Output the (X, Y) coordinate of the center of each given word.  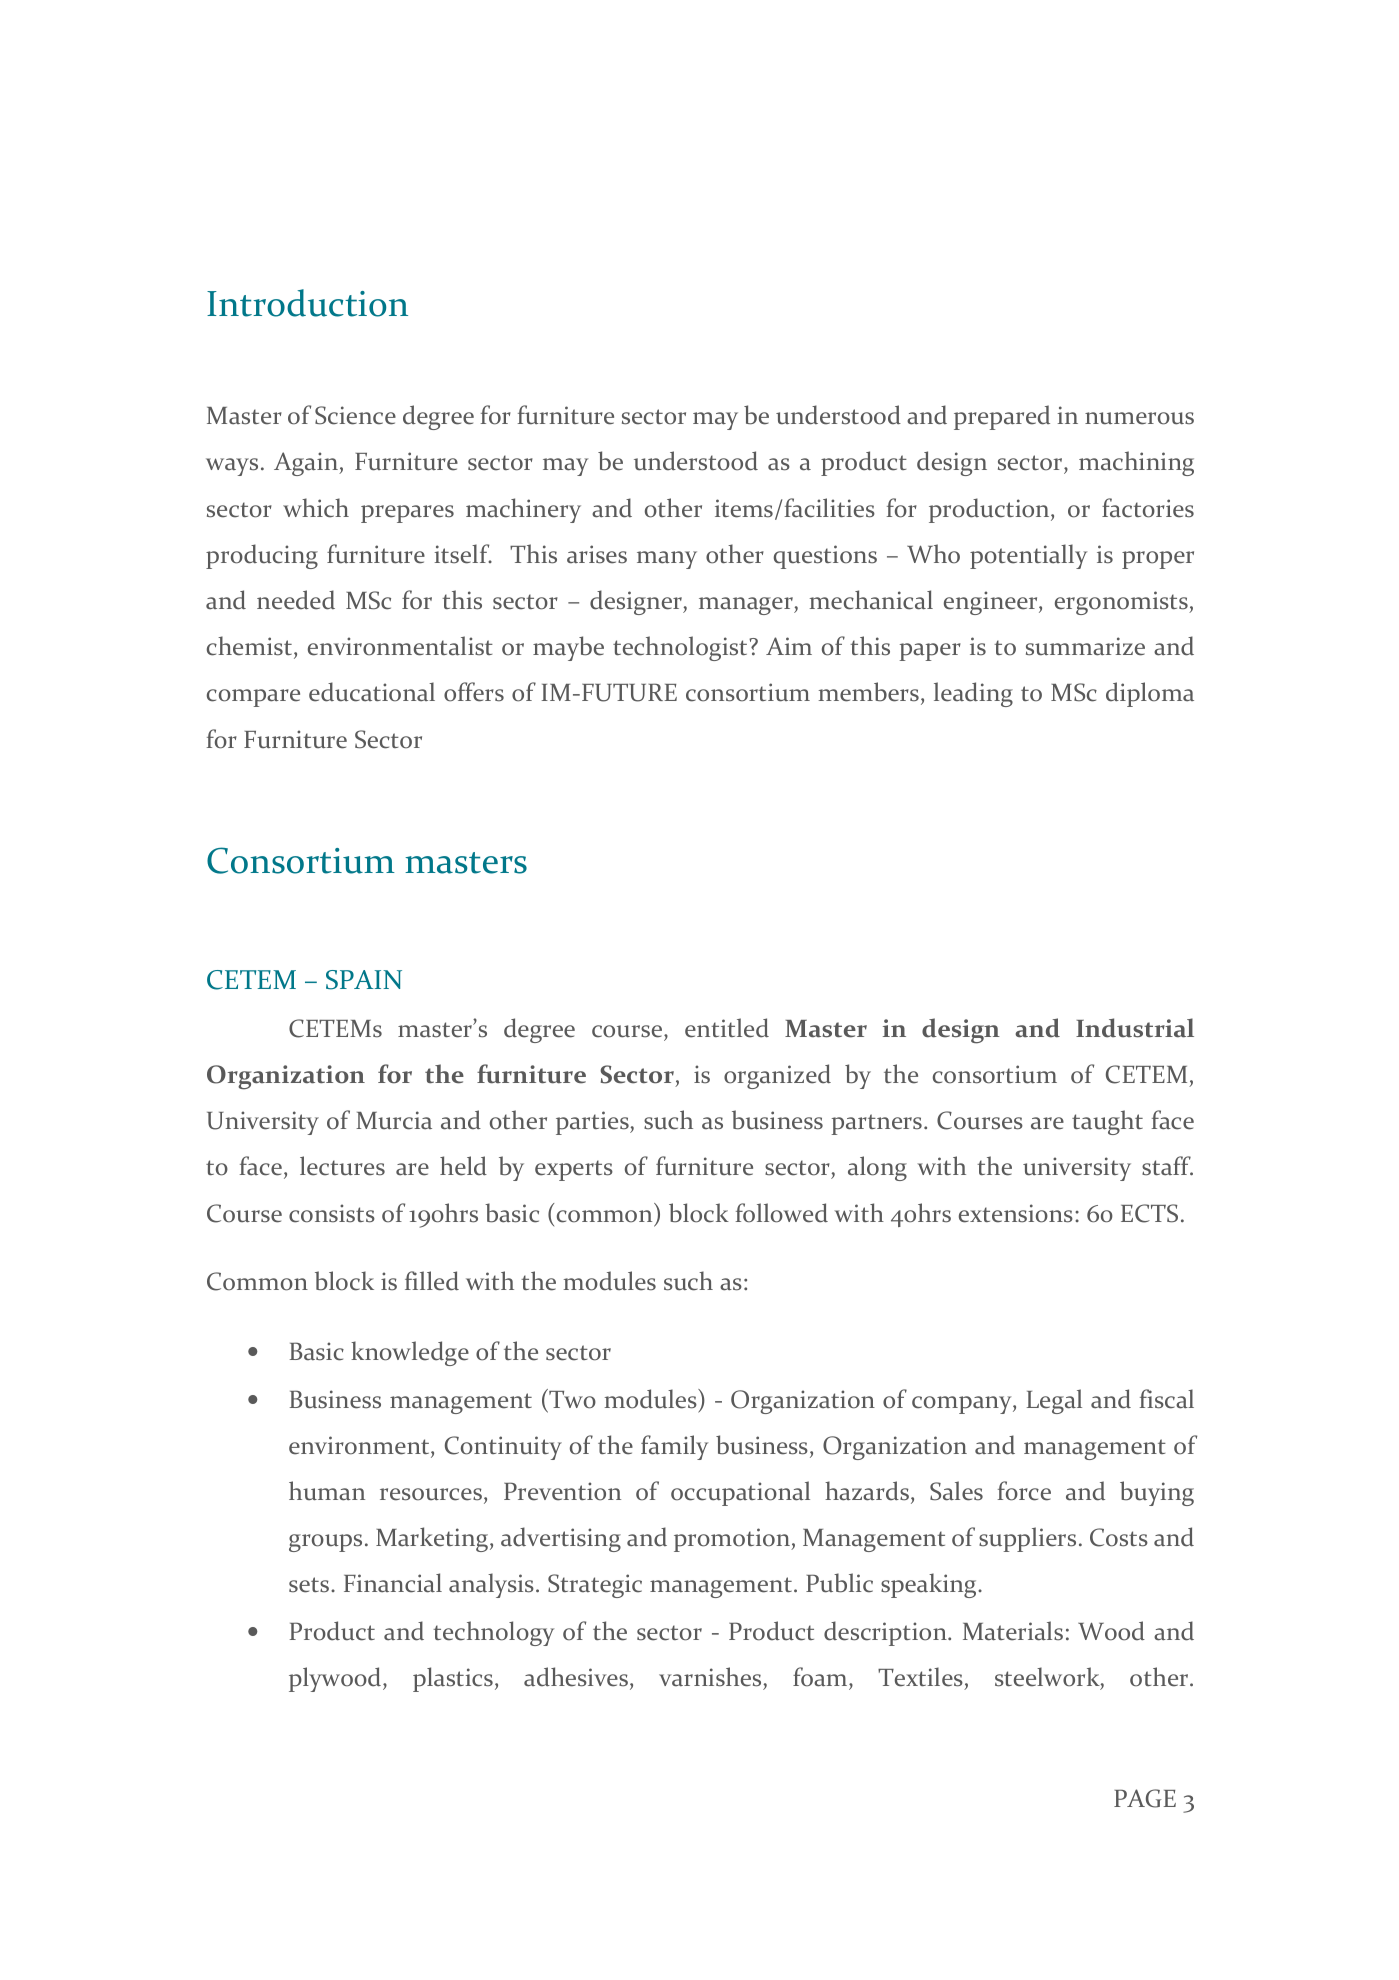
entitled (727, 1028)
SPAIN (364, 980)
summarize (1085, 646)
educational (372, 692)
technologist (681, 648)
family (674, 1447)
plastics (453, 1679)
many (667, 560)
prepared (1002, 417)
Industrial (1135, 1028)
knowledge (410, 1353)
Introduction (307, 303)
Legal (1054, 1401)
